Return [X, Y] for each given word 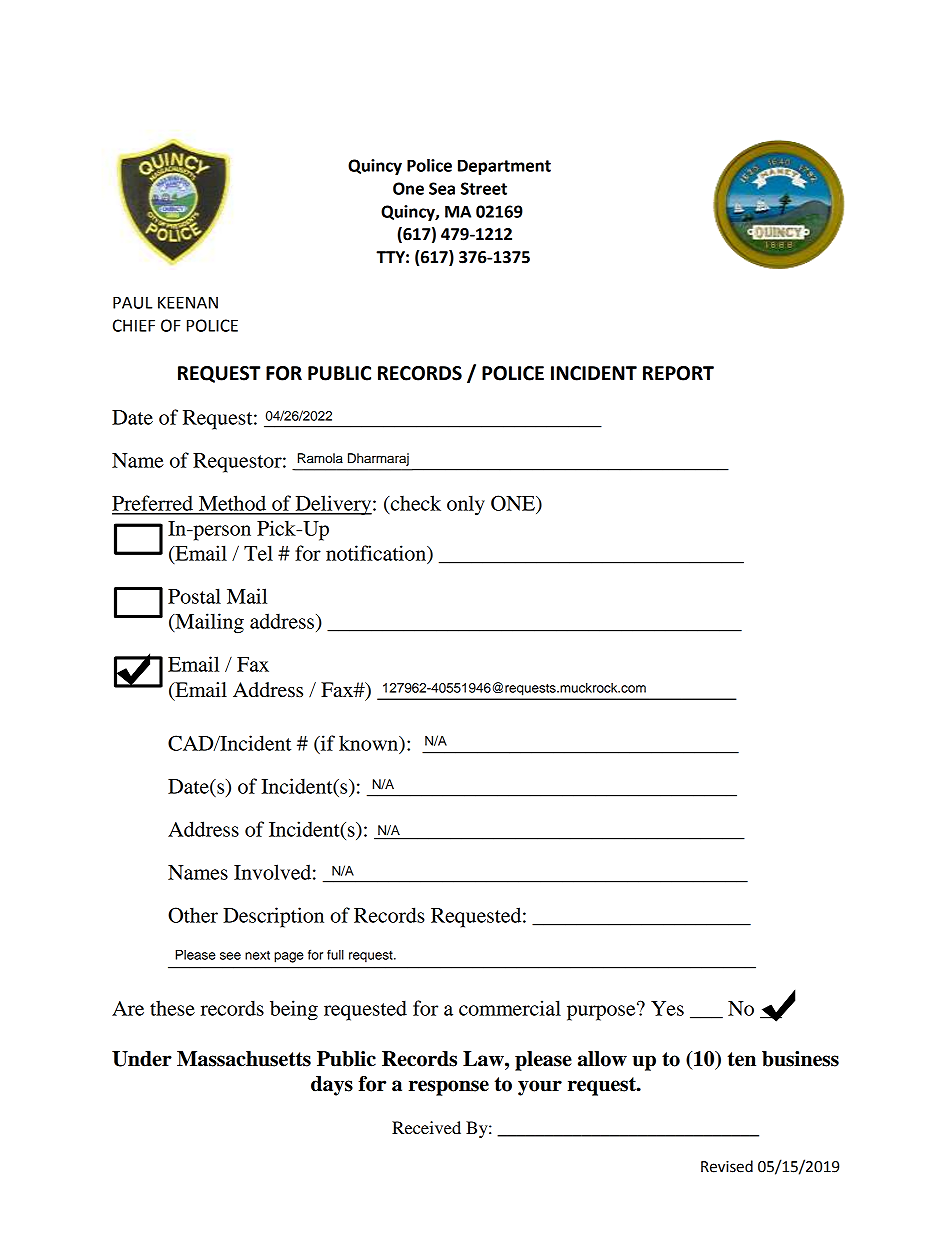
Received [426, 1127]
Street [484, 188]
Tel [258, 553]
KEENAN [188, 302]
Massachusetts [244, 1059]
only [466, 505]
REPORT [678, 373]
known [369, 743]
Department [504, 167]
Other [193, 915]
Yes [667, 1008]
